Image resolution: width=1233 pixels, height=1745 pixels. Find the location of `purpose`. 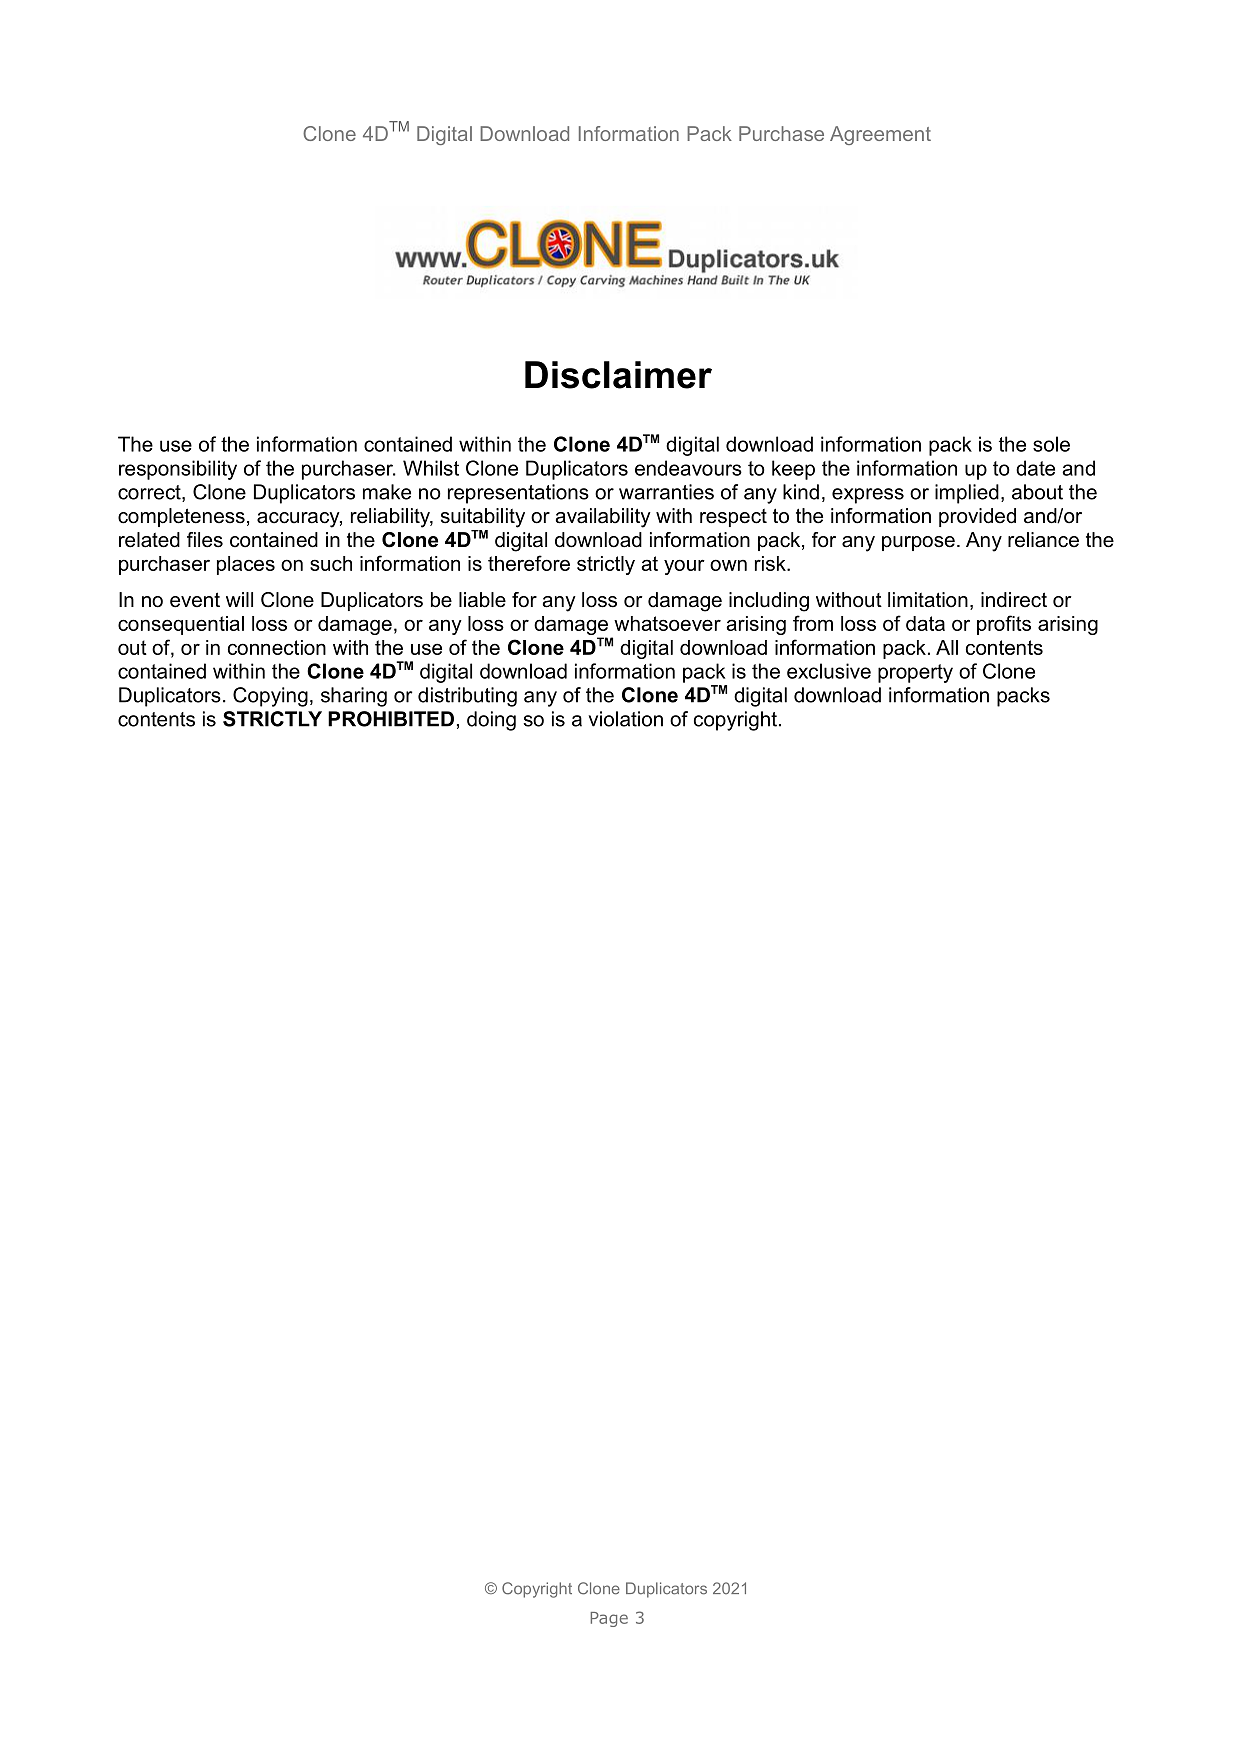

purpose is located at coordinates (918, 543).
